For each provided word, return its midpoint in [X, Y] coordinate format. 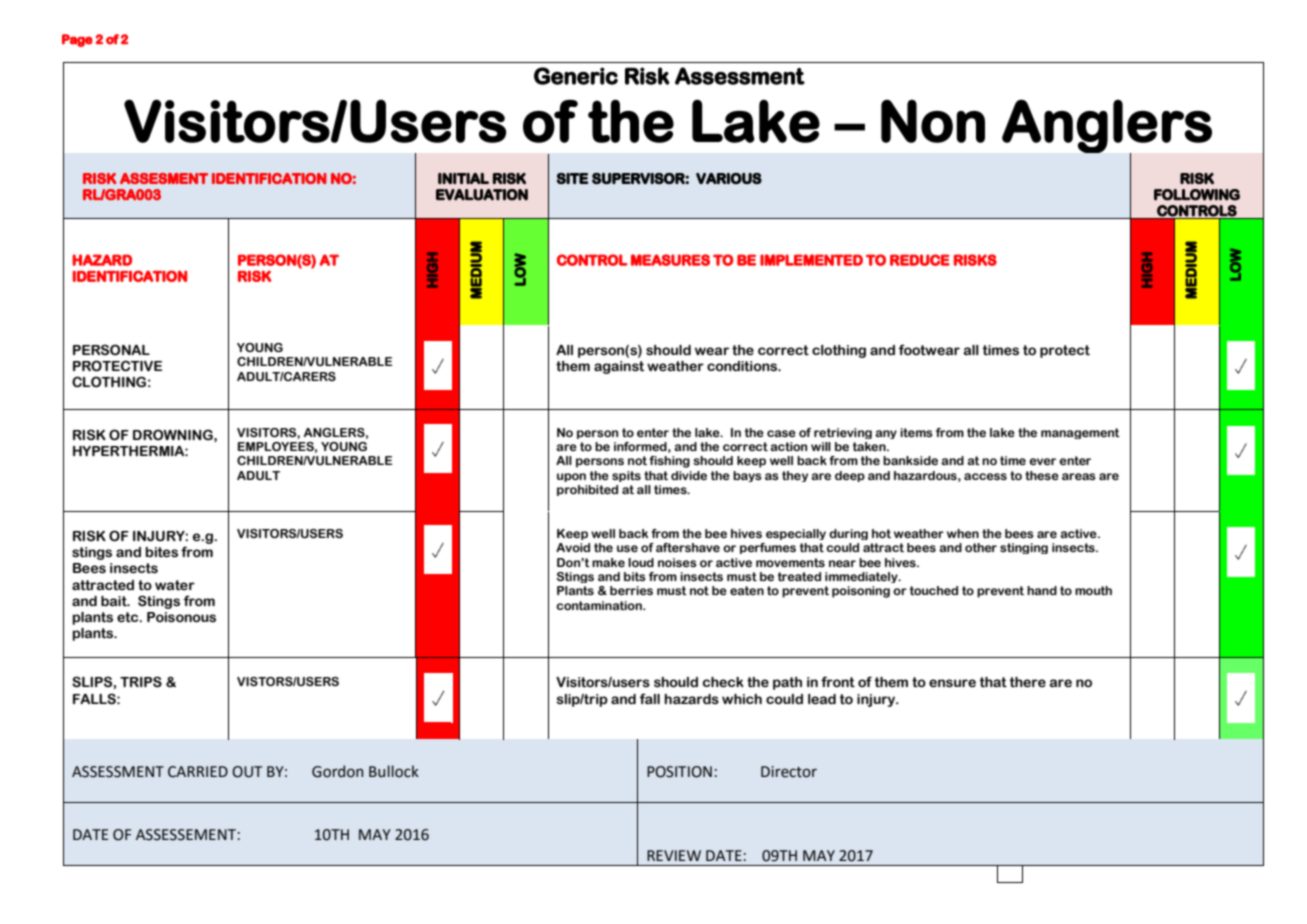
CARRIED [198, 772]
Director [789, 772]
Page [77, 40]
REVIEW [674, 855]
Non [933, 121]
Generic [576, 76]
